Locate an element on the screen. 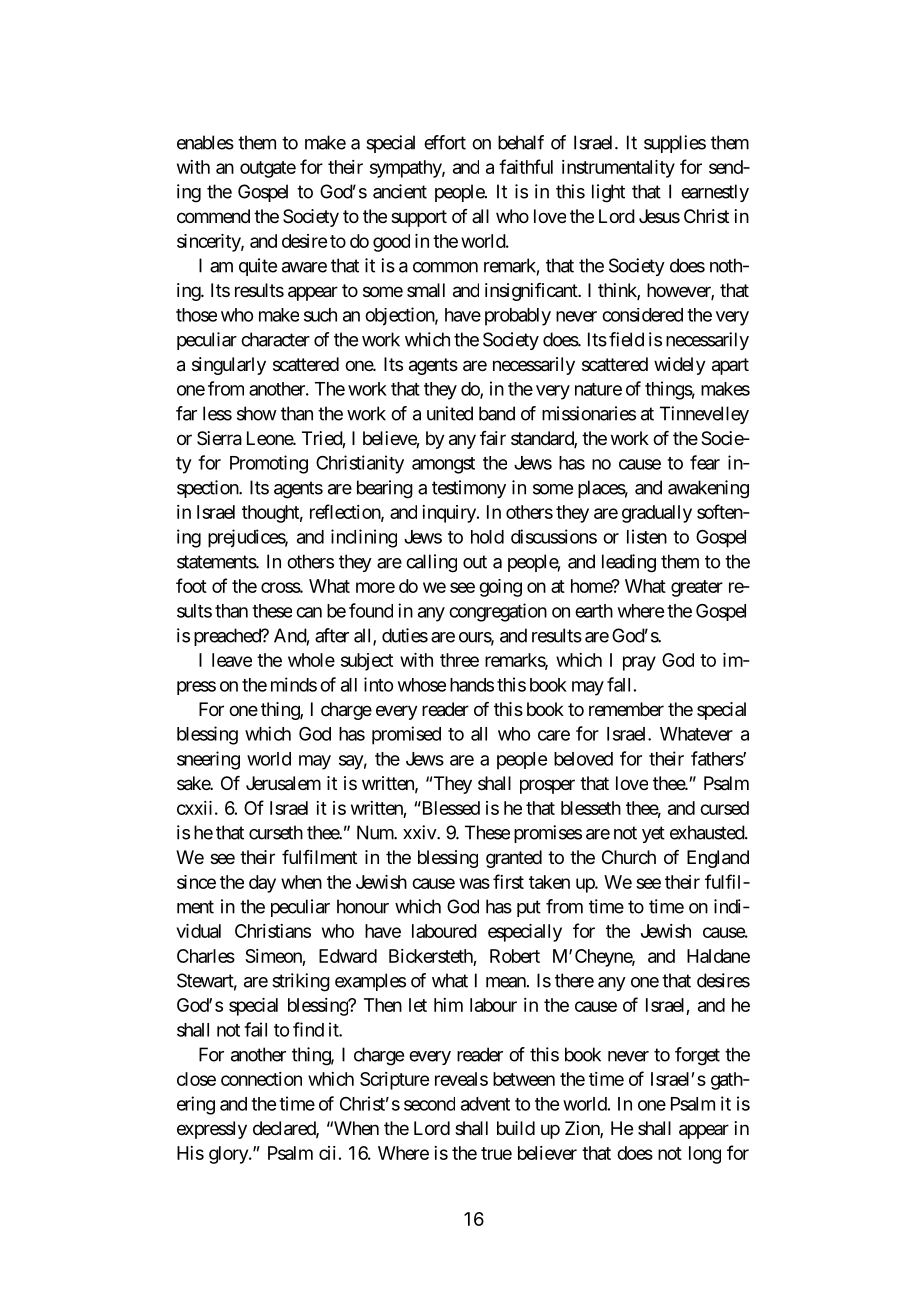 The image size is (924, 1308). advent is located at coordinates (485, 1104).
